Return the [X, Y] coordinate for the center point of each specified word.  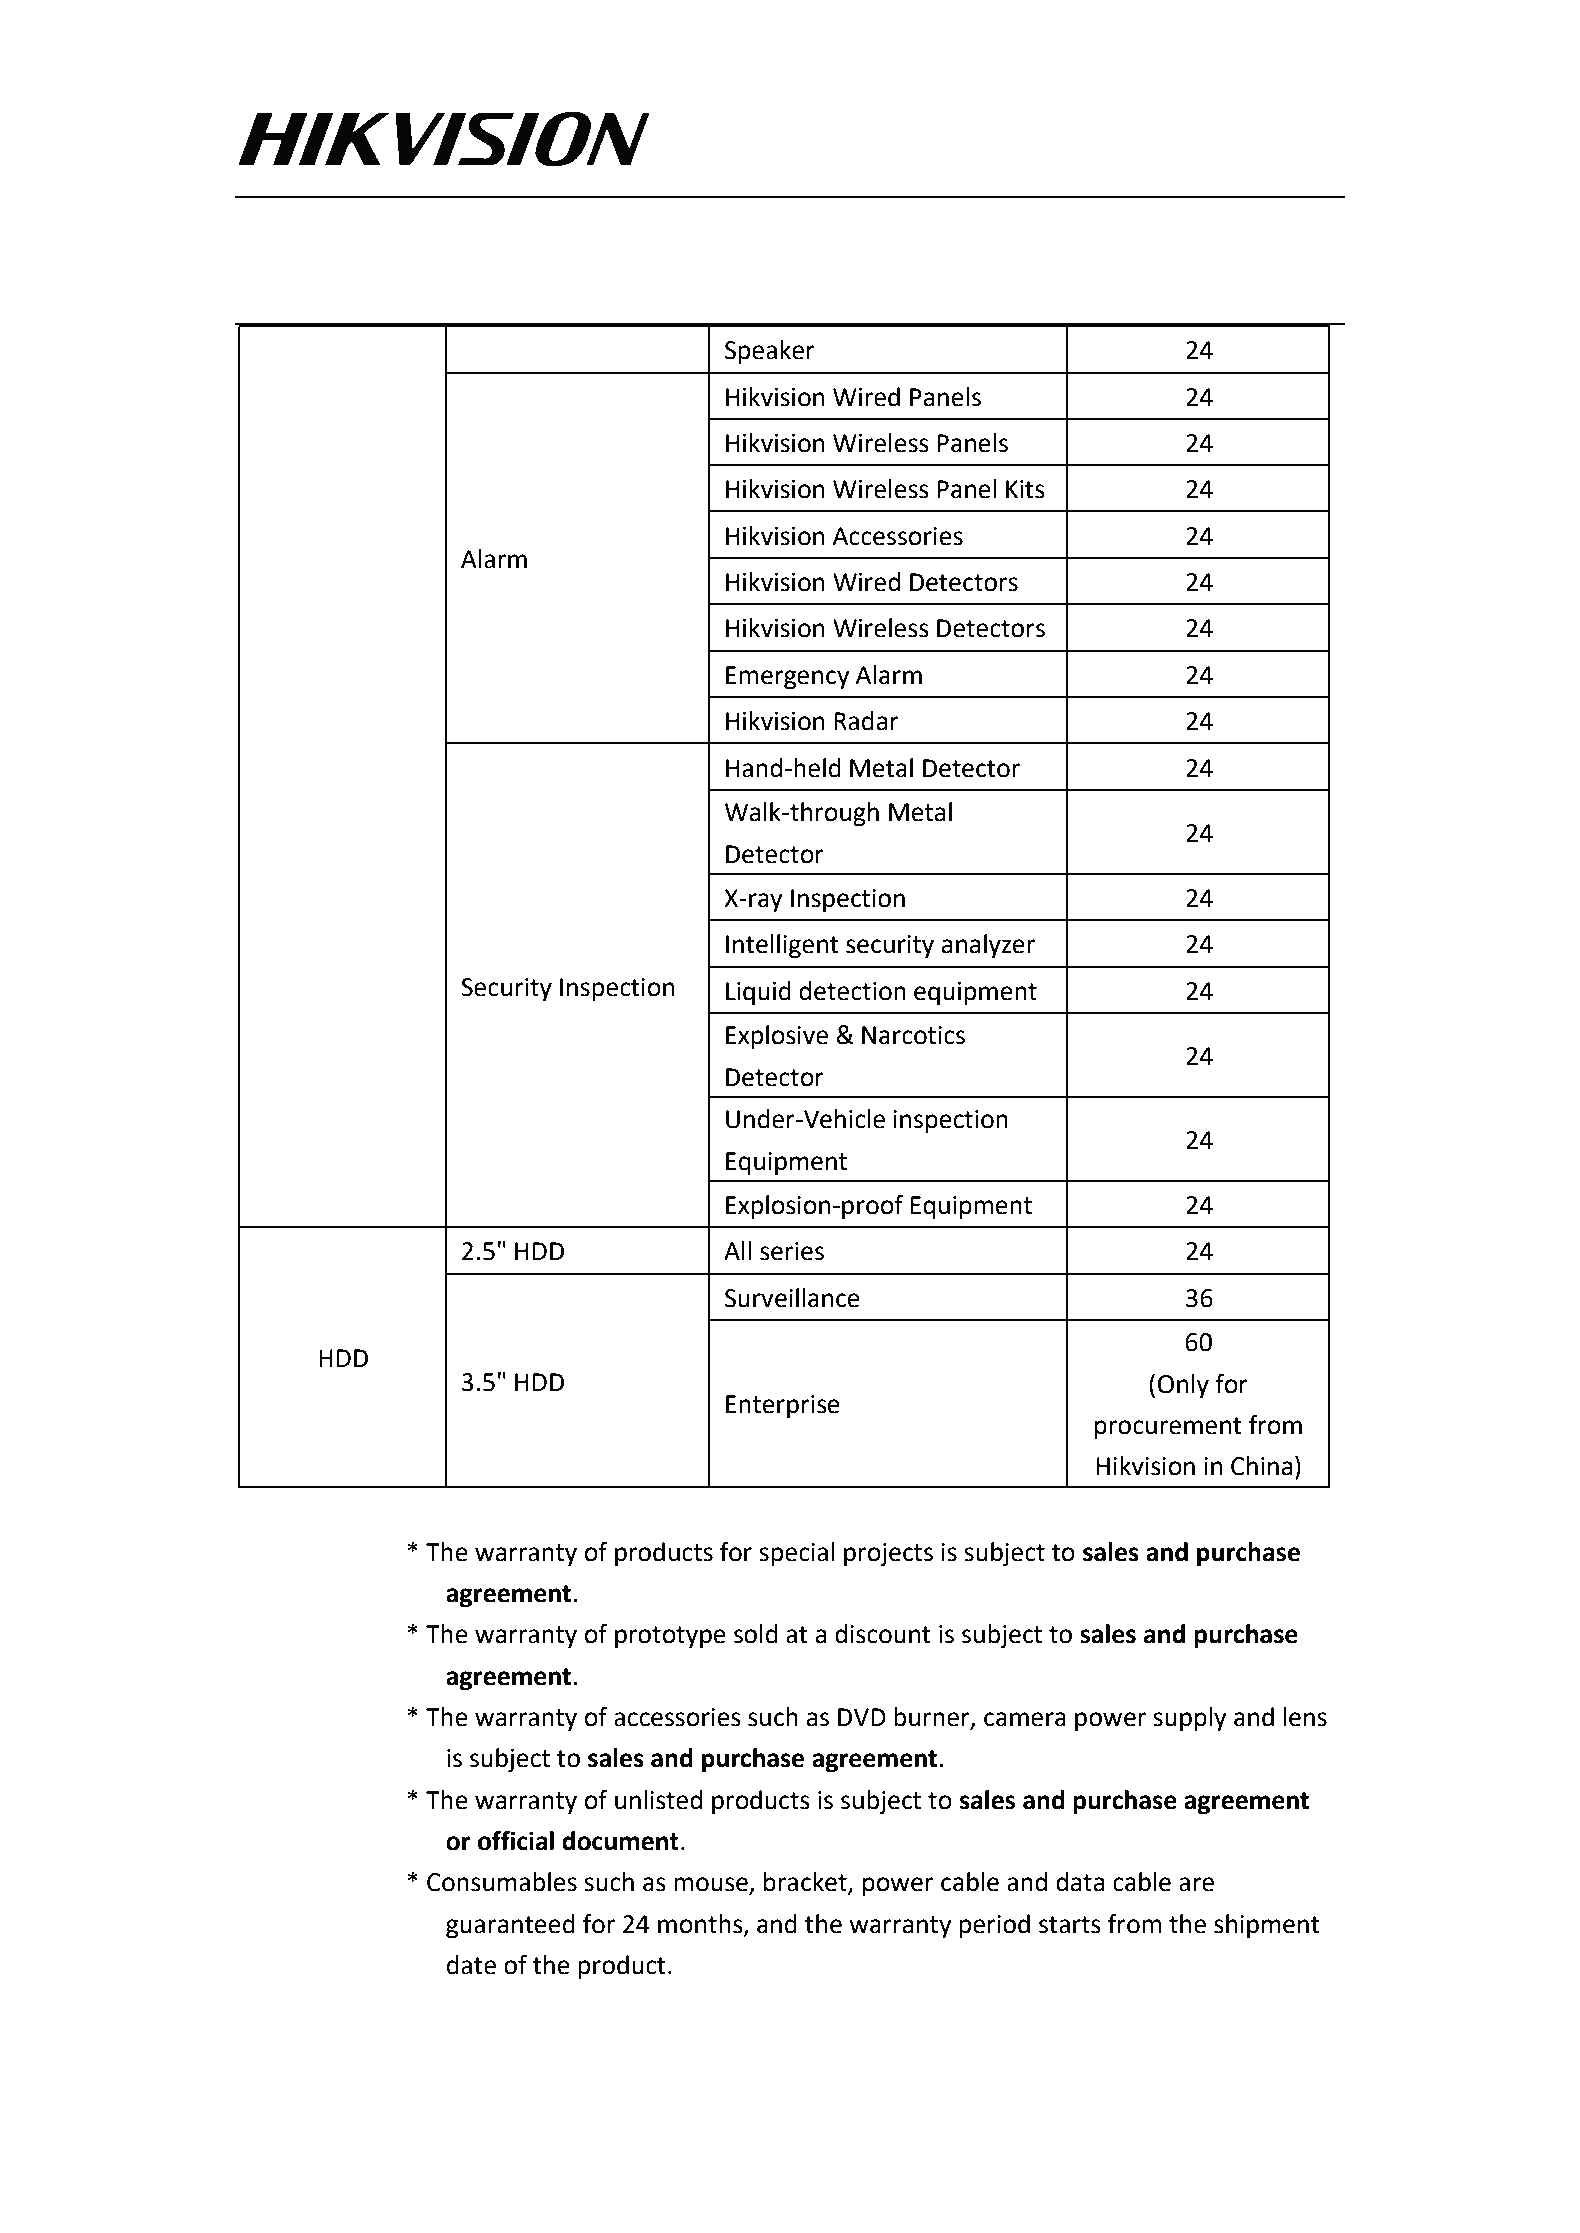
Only [1183, 1386]
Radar [866, 721]
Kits [1025, 489]
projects [888, 1555]
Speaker [770, 352]
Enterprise [783, 1407]
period [994, 1926]
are [1196, 1884]
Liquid [758, 993]
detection [852, 991]
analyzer [988, 946]
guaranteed [510, 1926]
